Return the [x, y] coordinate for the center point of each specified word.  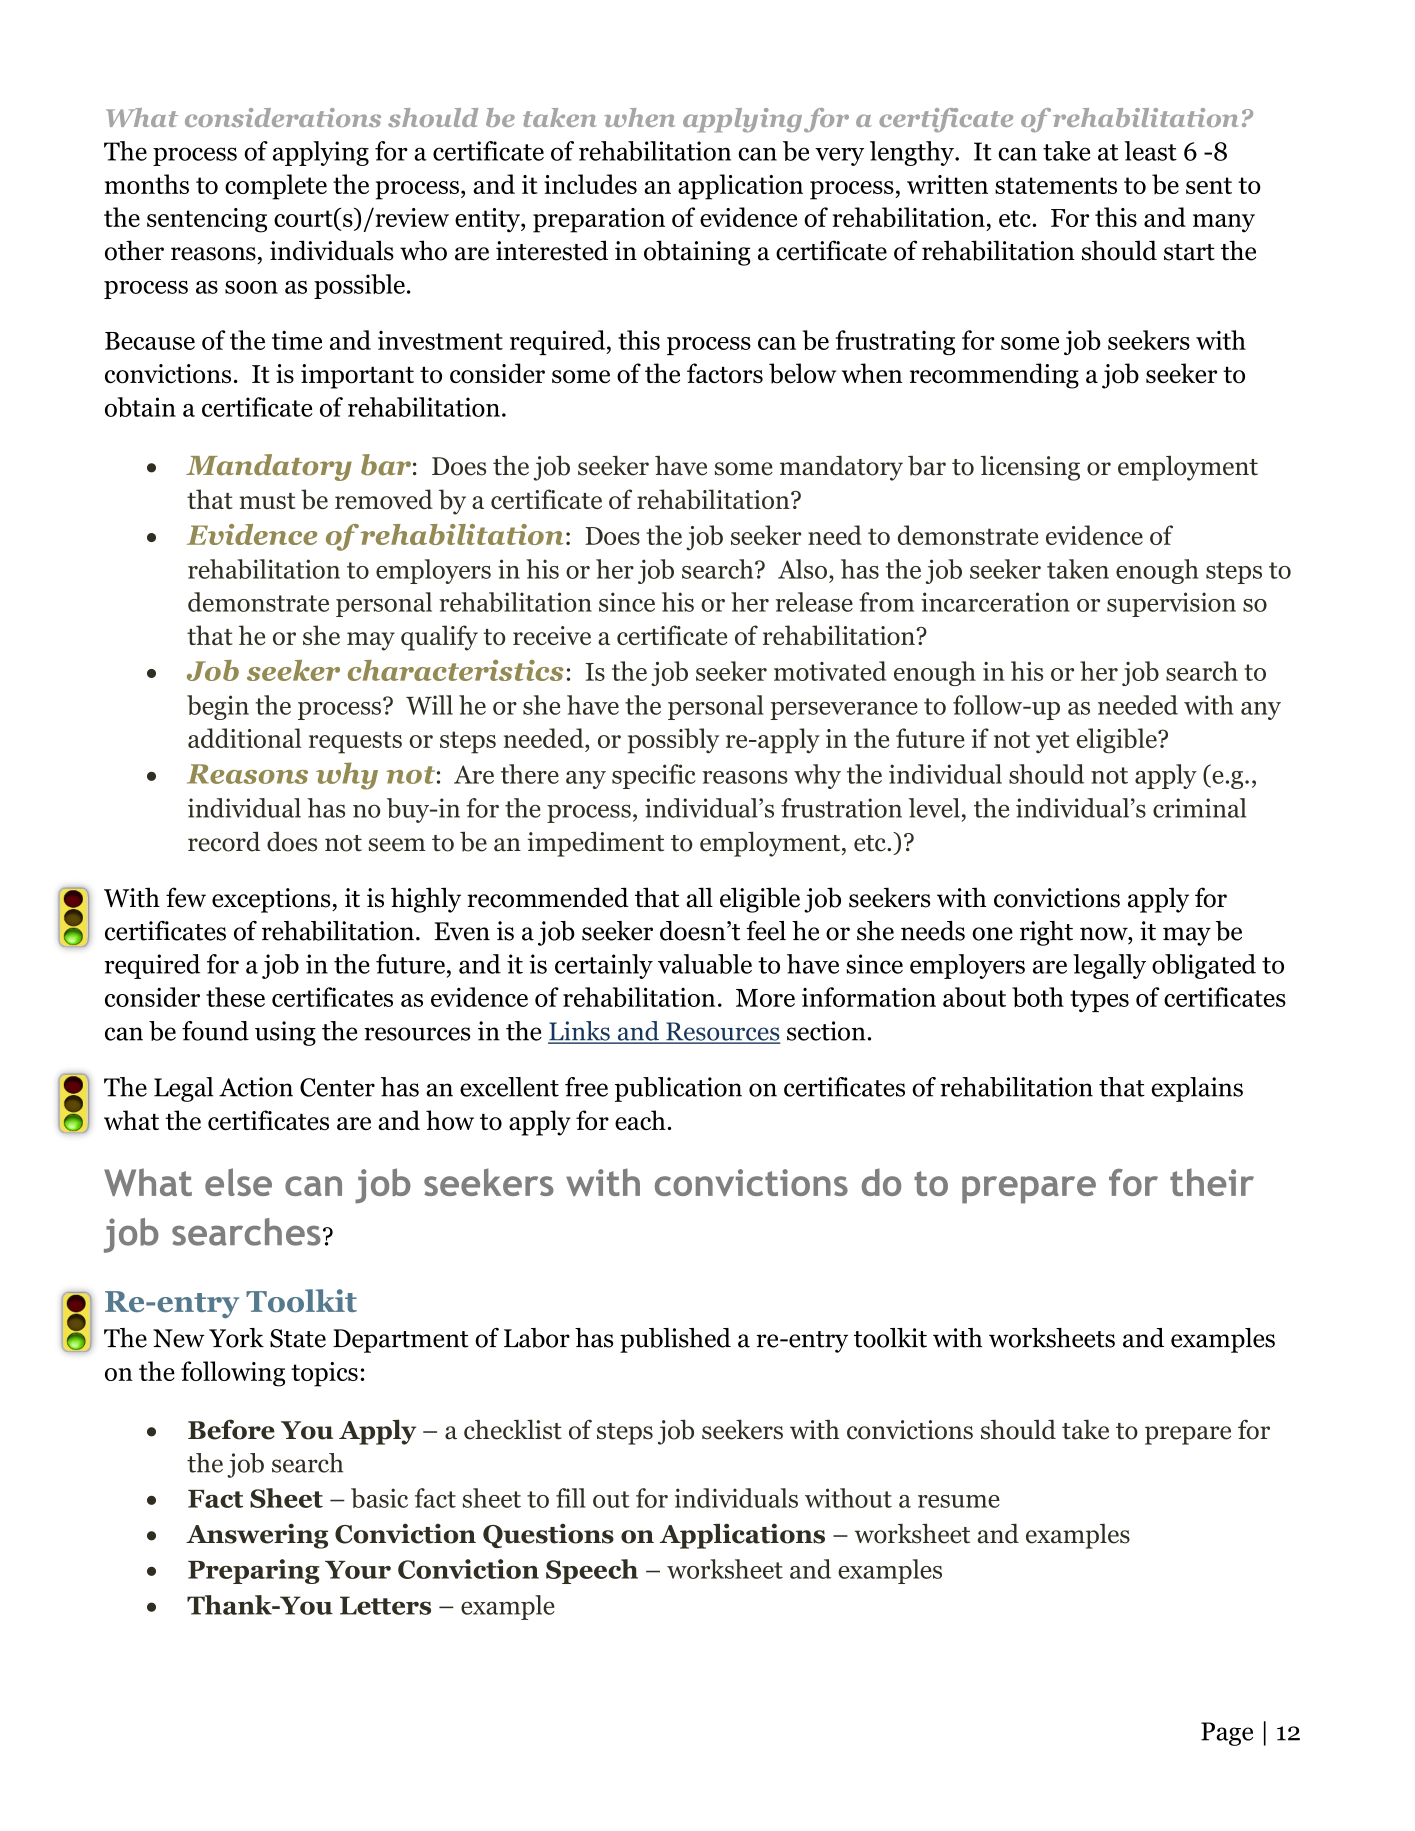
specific [654, 776]
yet [1053, 742]
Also [802, 569]
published [675, 1340]
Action [256, 1087]
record [224, 841]
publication [678, 1089]
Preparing [254, 1571]
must [267, 501]
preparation [599, 220]
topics [324, 1374]
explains [1197, 1089]
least [1150, 151]
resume [959, 1501]
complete [276, 187]
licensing [1030, 468]
